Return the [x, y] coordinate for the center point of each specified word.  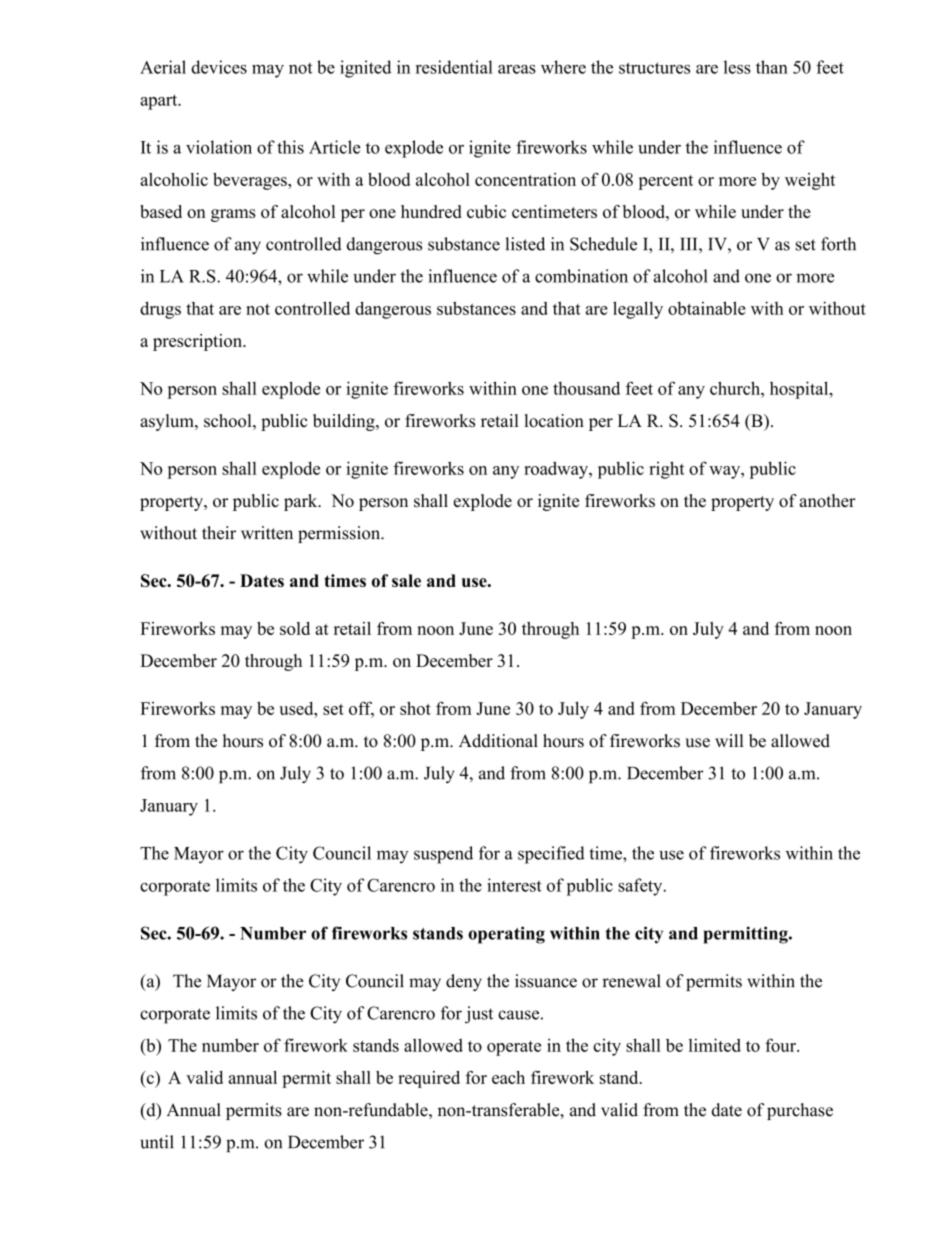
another [828, 500]
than [772, 67]
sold [295, 628]
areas [517, 69]
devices [219, 67]
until [157, 1142]
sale [406, 580]
